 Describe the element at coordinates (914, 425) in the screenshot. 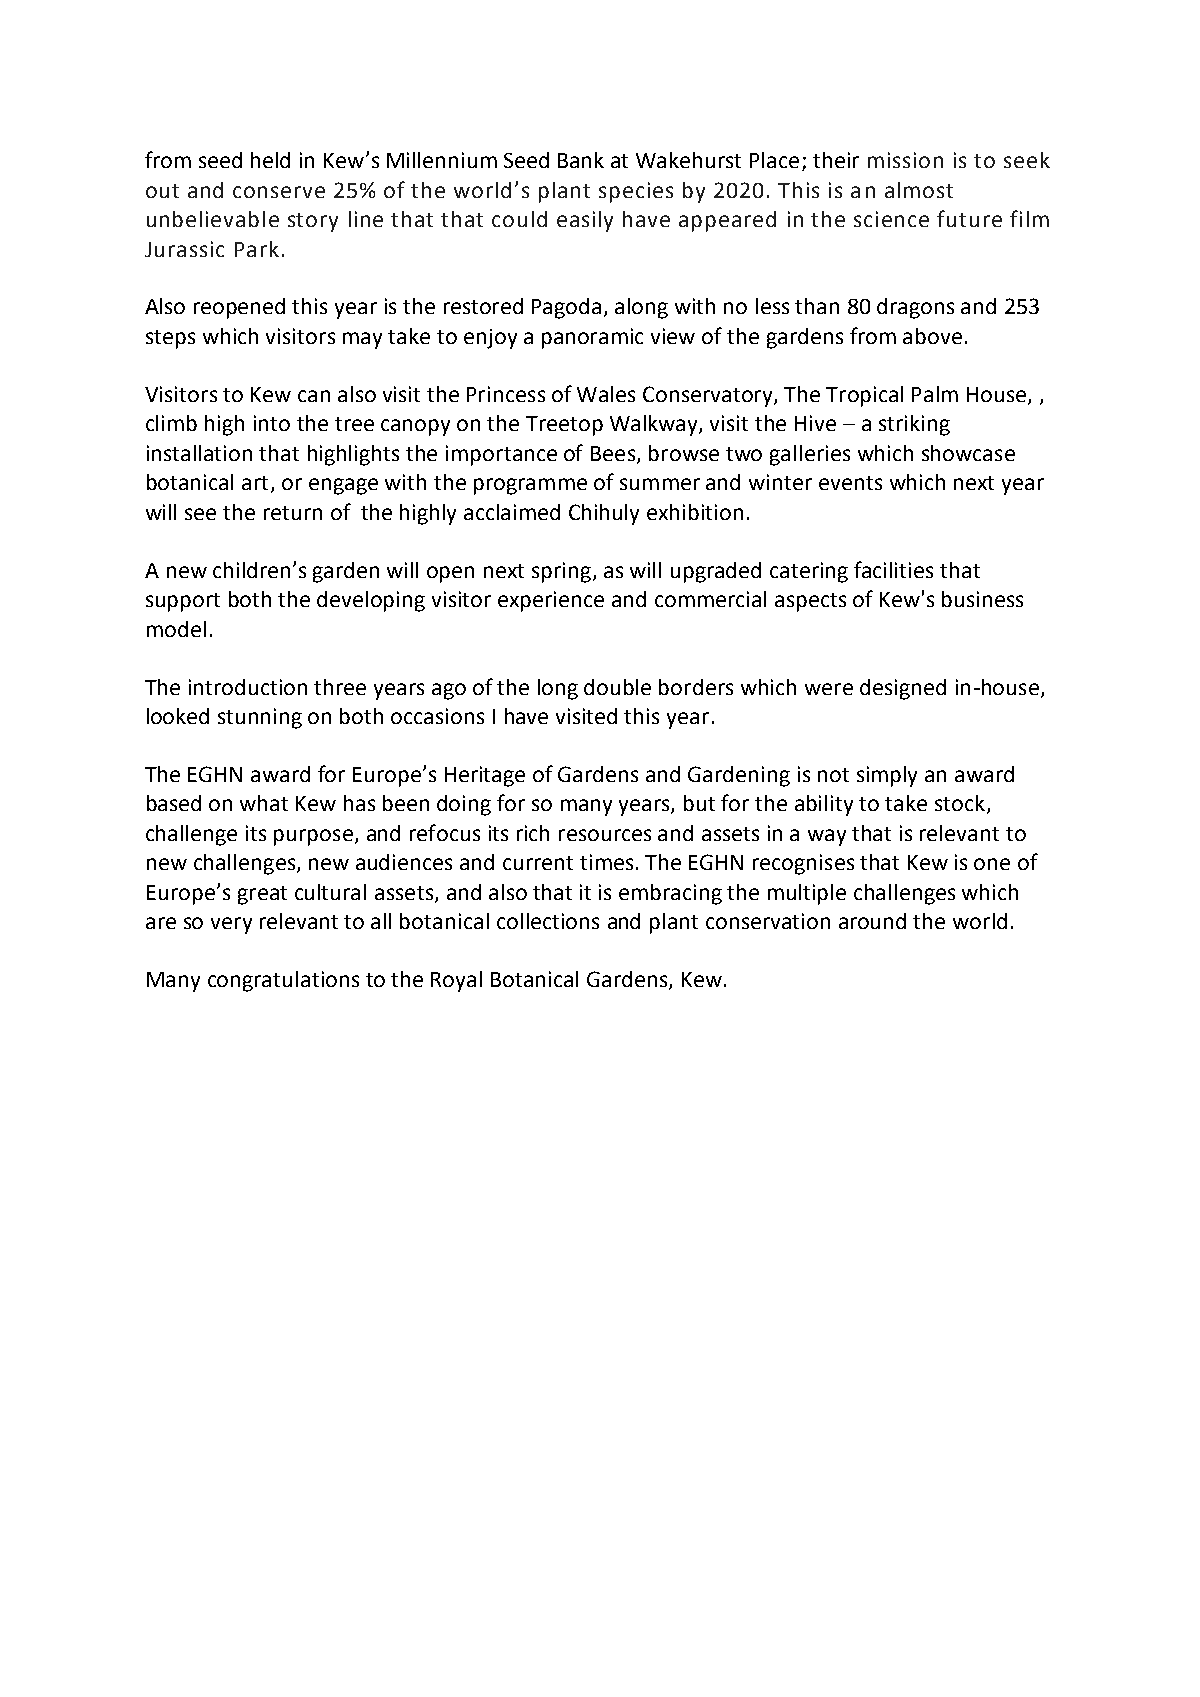

I see `striking` at that location.
